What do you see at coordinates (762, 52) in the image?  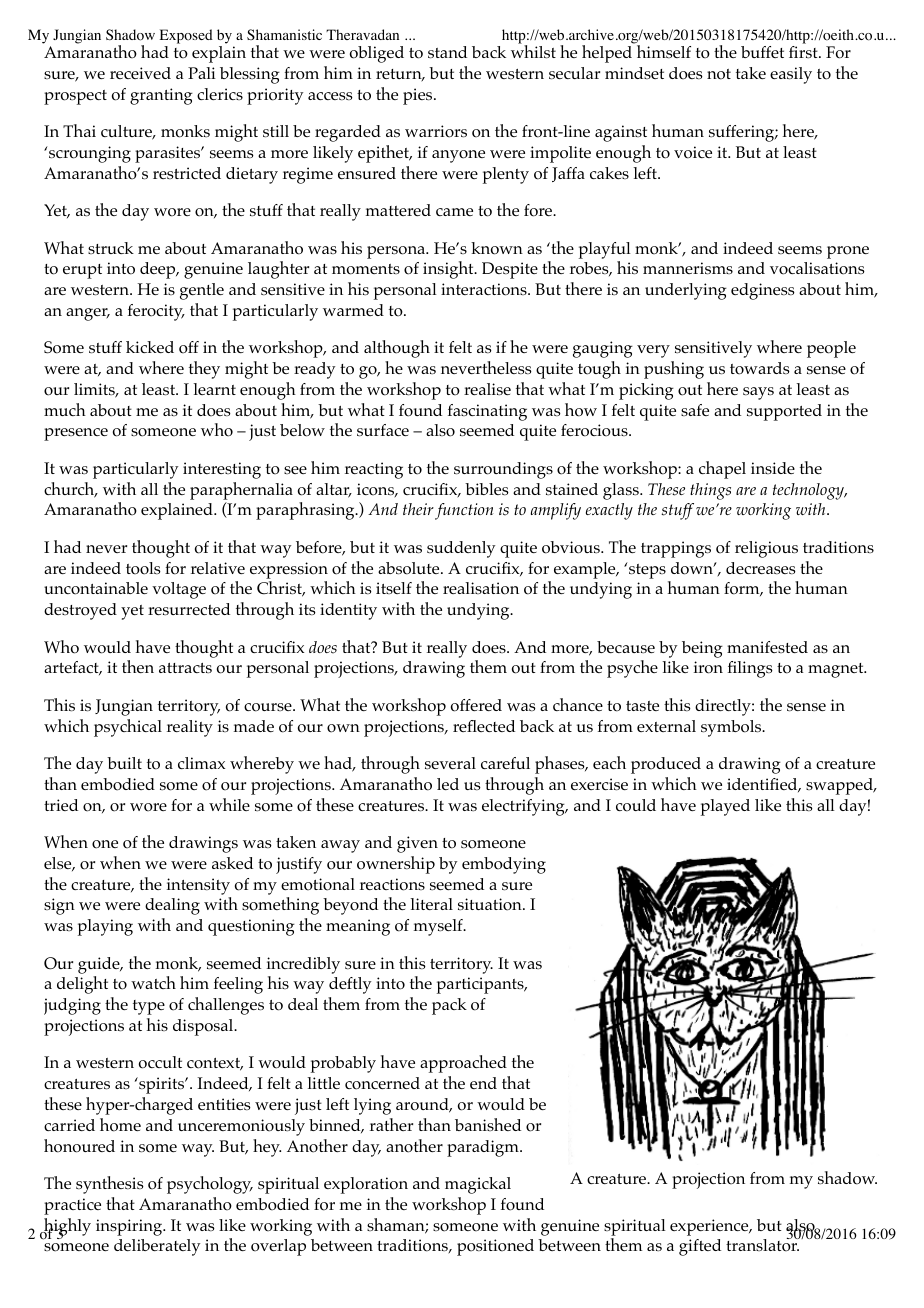 I see `buffet` at bounding box center [762, 52].
